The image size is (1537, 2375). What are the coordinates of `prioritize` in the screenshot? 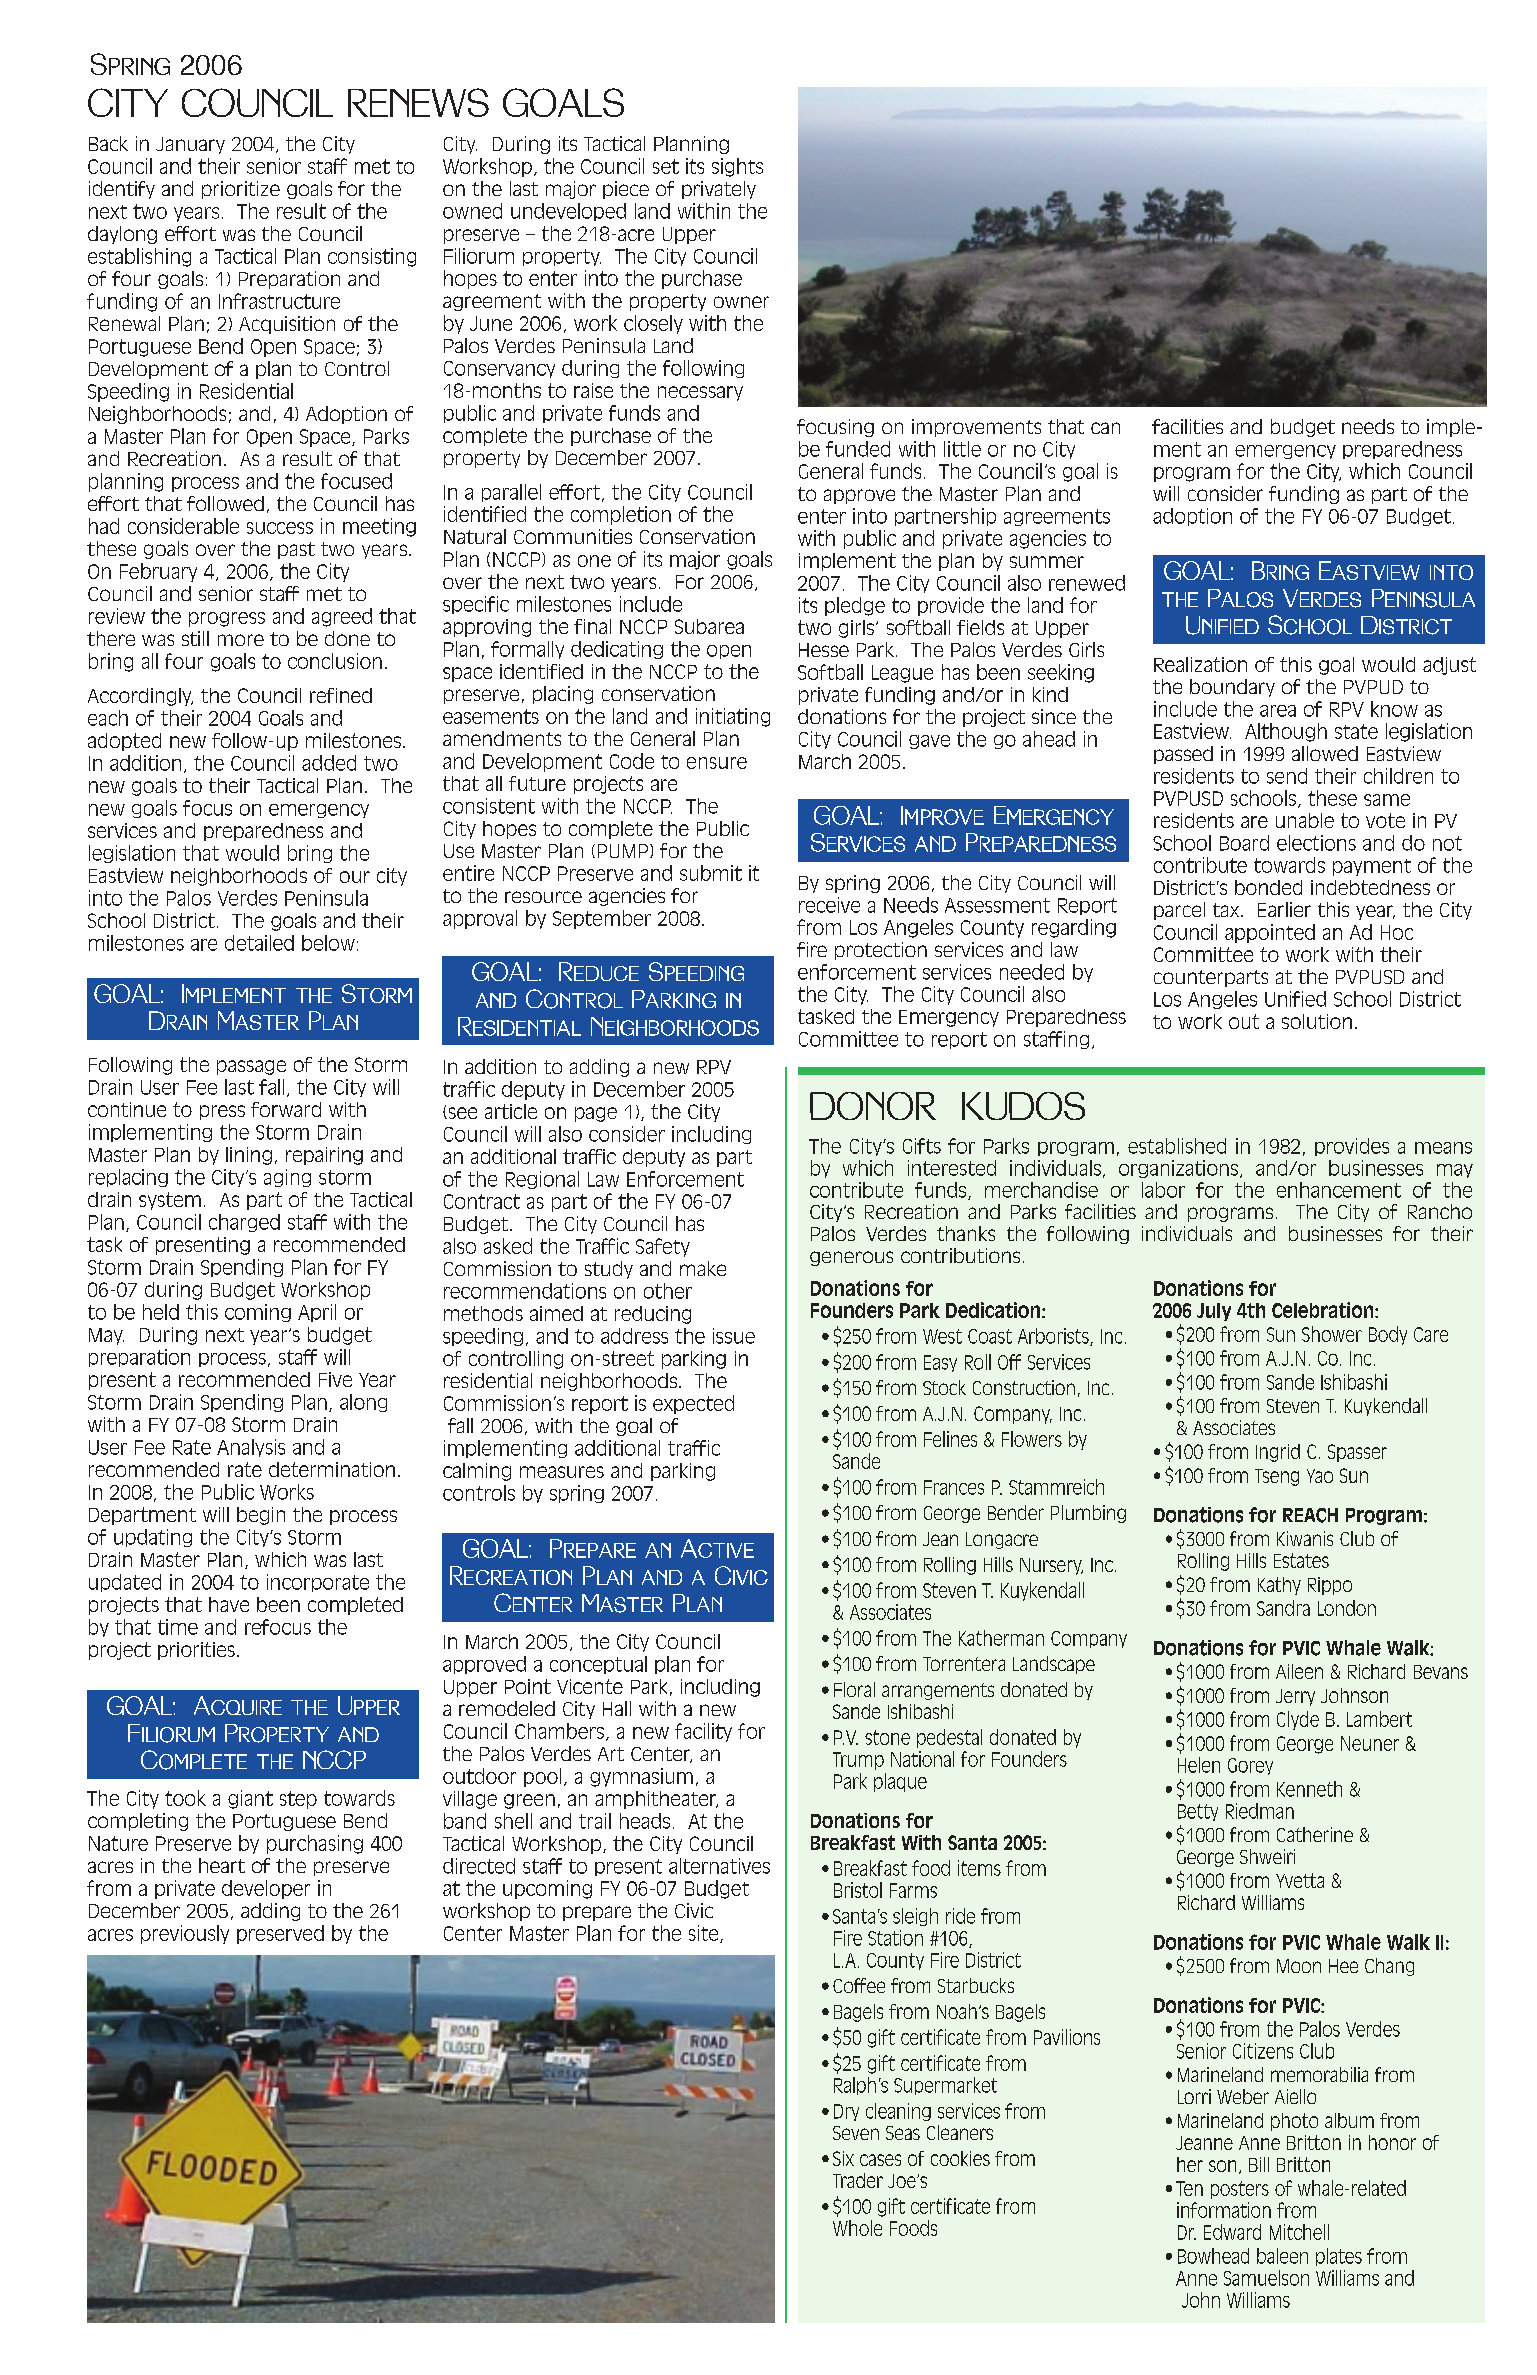 It's located at (241, 190).
